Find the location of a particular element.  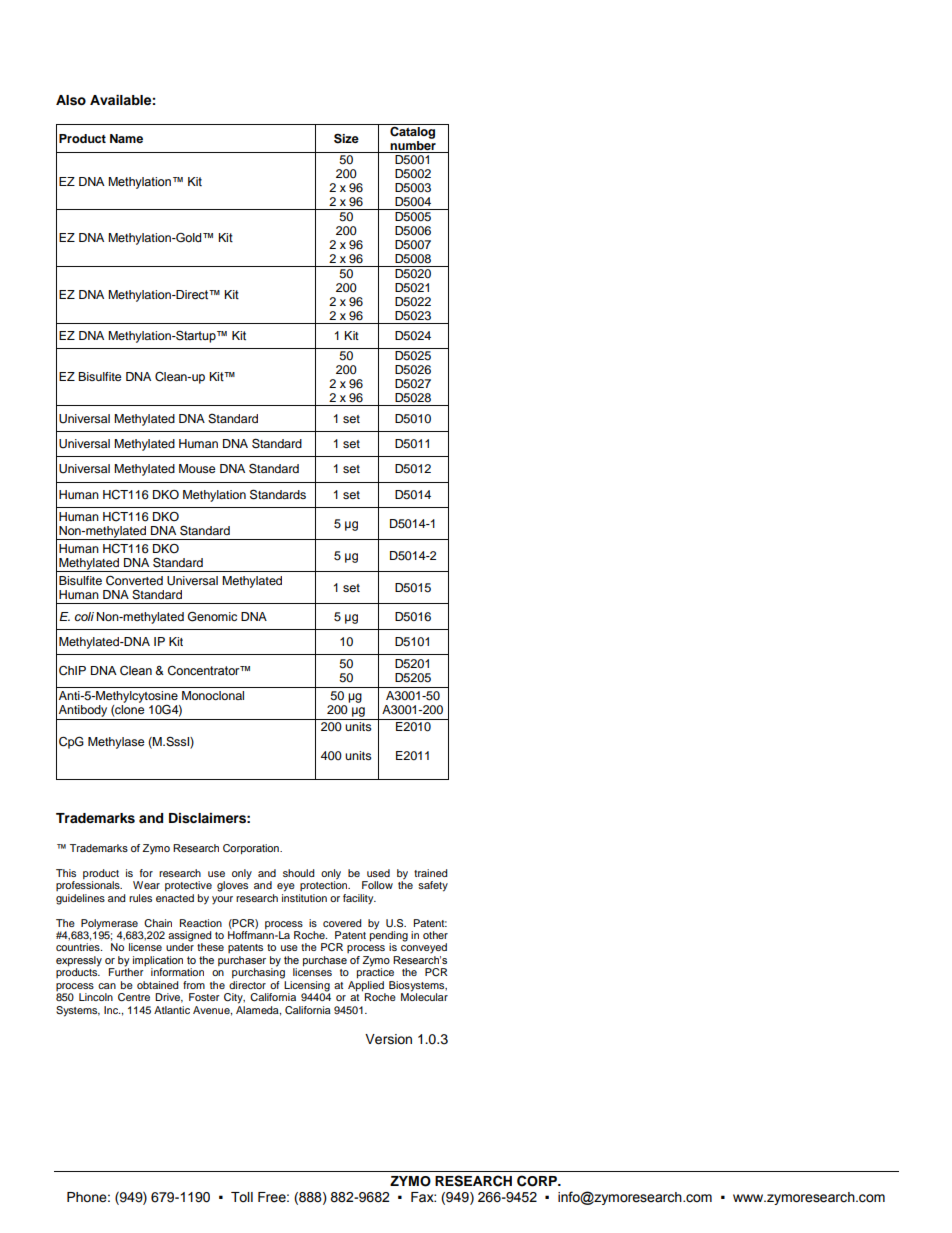

Toll is located at coordinates (242, 1197).
